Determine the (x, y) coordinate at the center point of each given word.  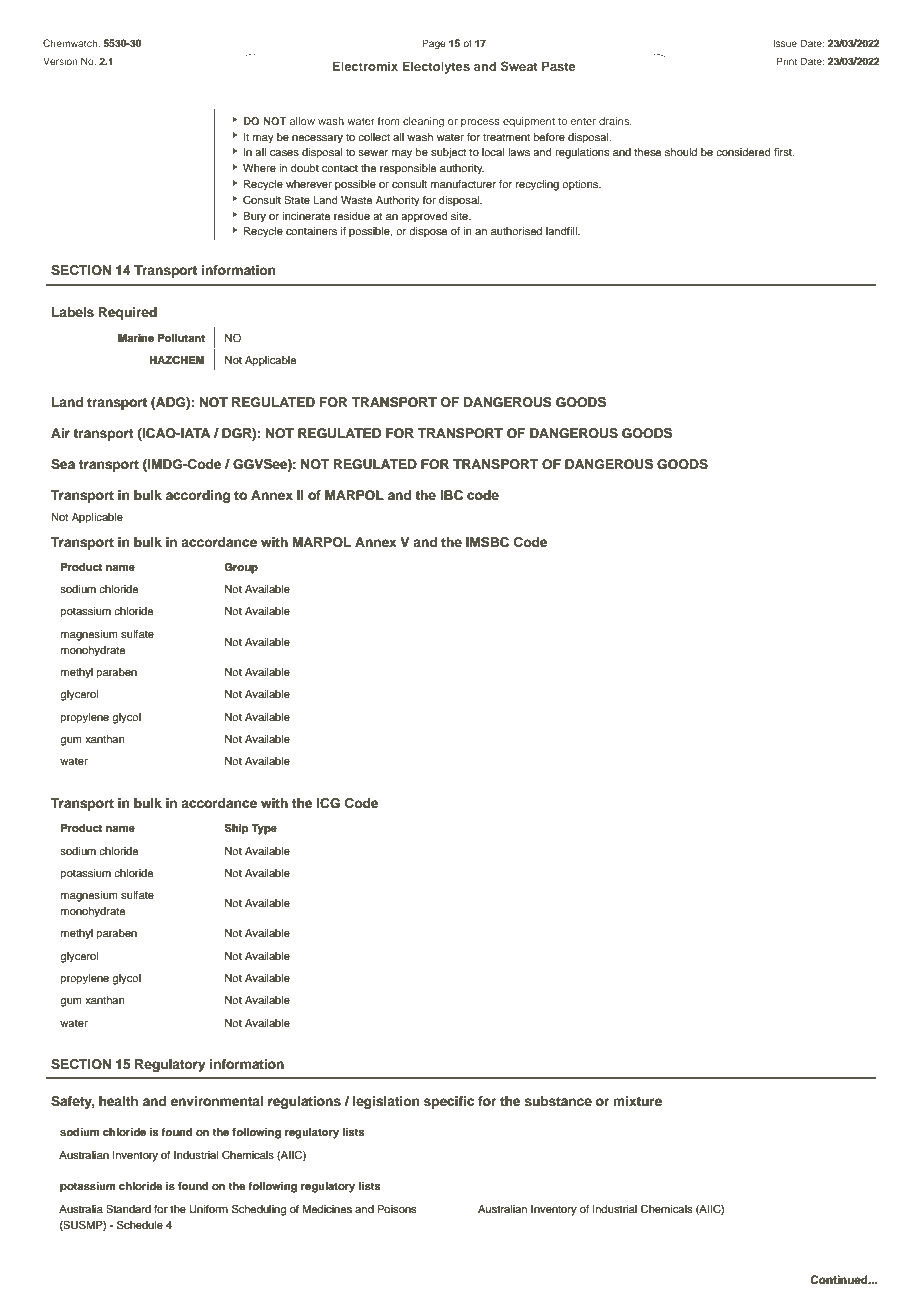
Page (434, 44)
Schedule (140, 1225)
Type (264, 829)
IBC (451, 495)
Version (60, 61)
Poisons (397, 1209)
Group (241, 568)
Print (787, 61)
